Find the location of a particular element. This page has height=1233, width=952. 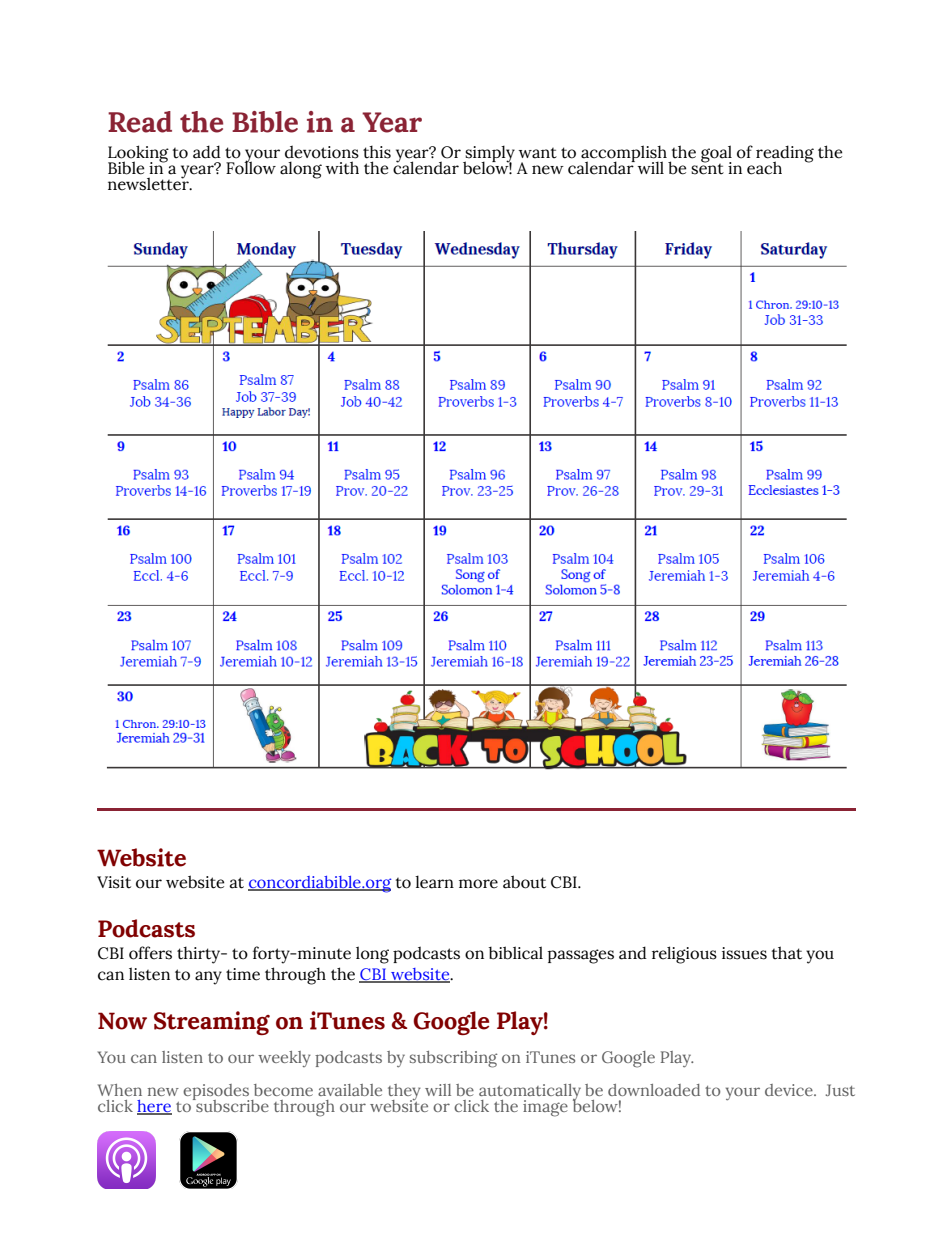

device is located at coordinates (790, 1090).
